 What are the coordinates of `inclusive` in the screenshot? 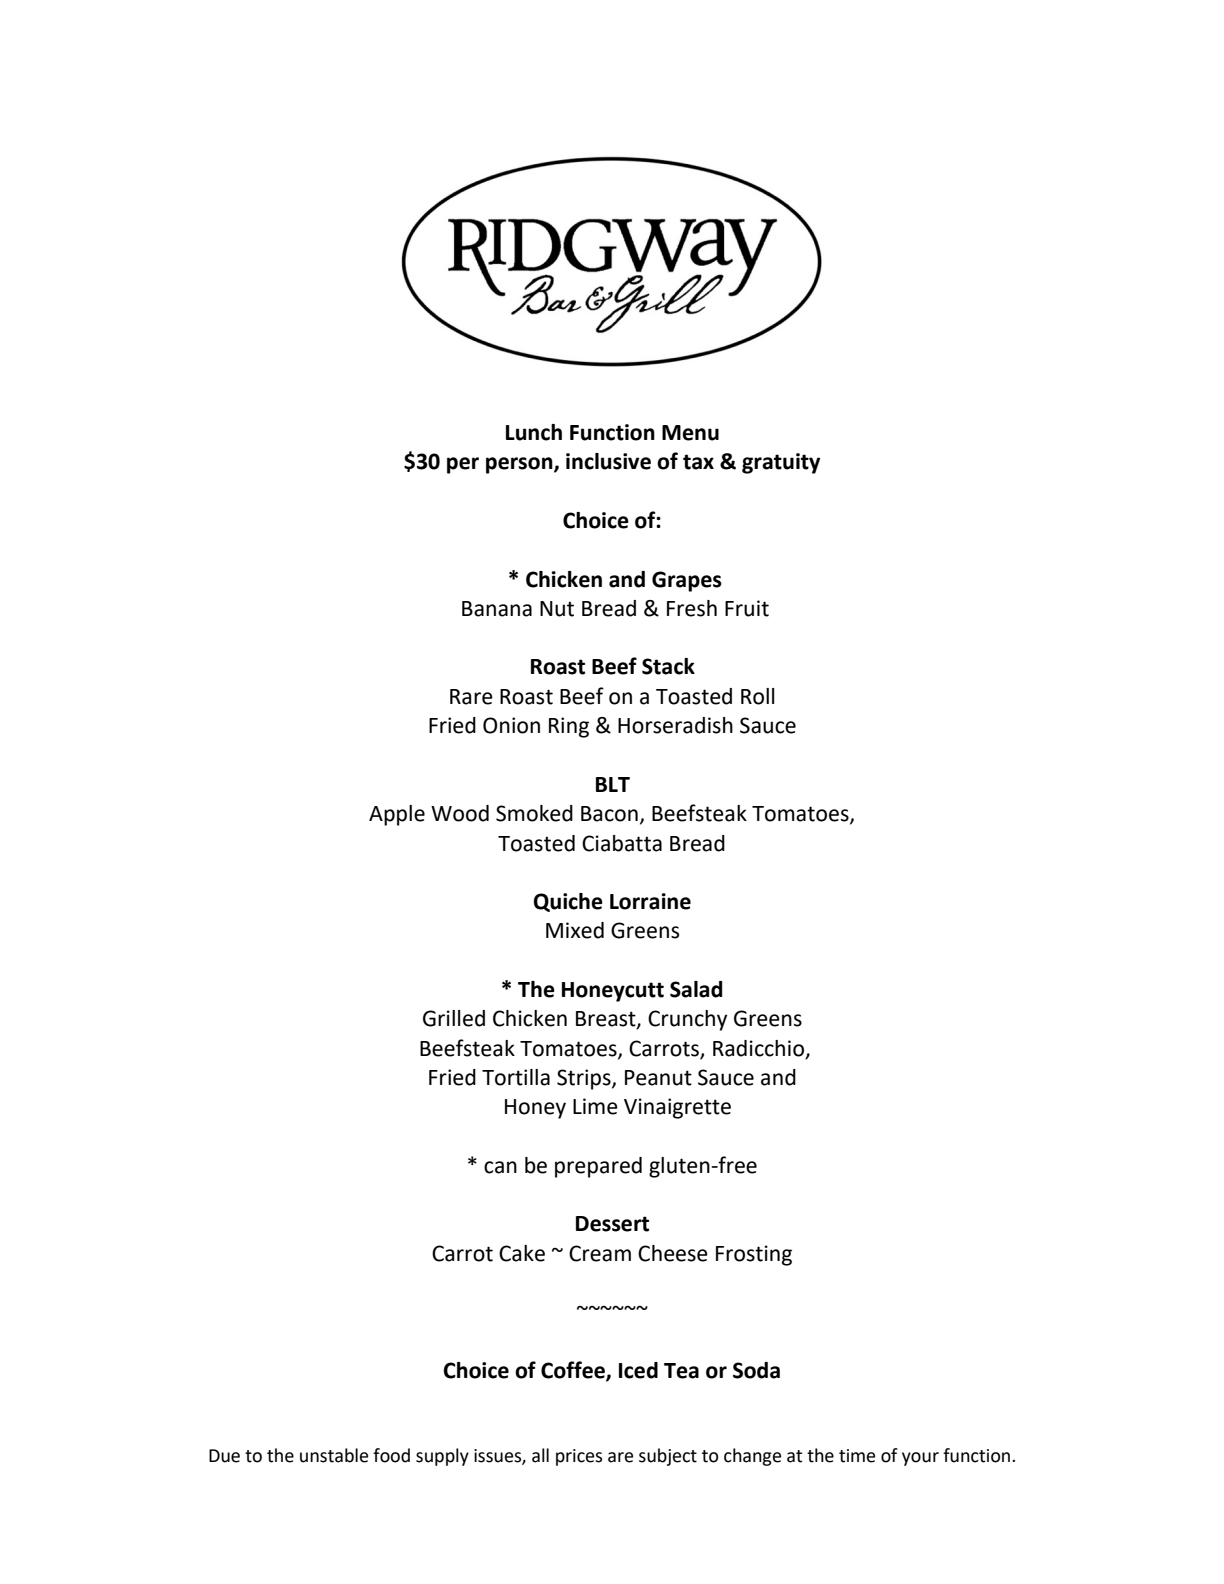 It's located at (608, 461).
